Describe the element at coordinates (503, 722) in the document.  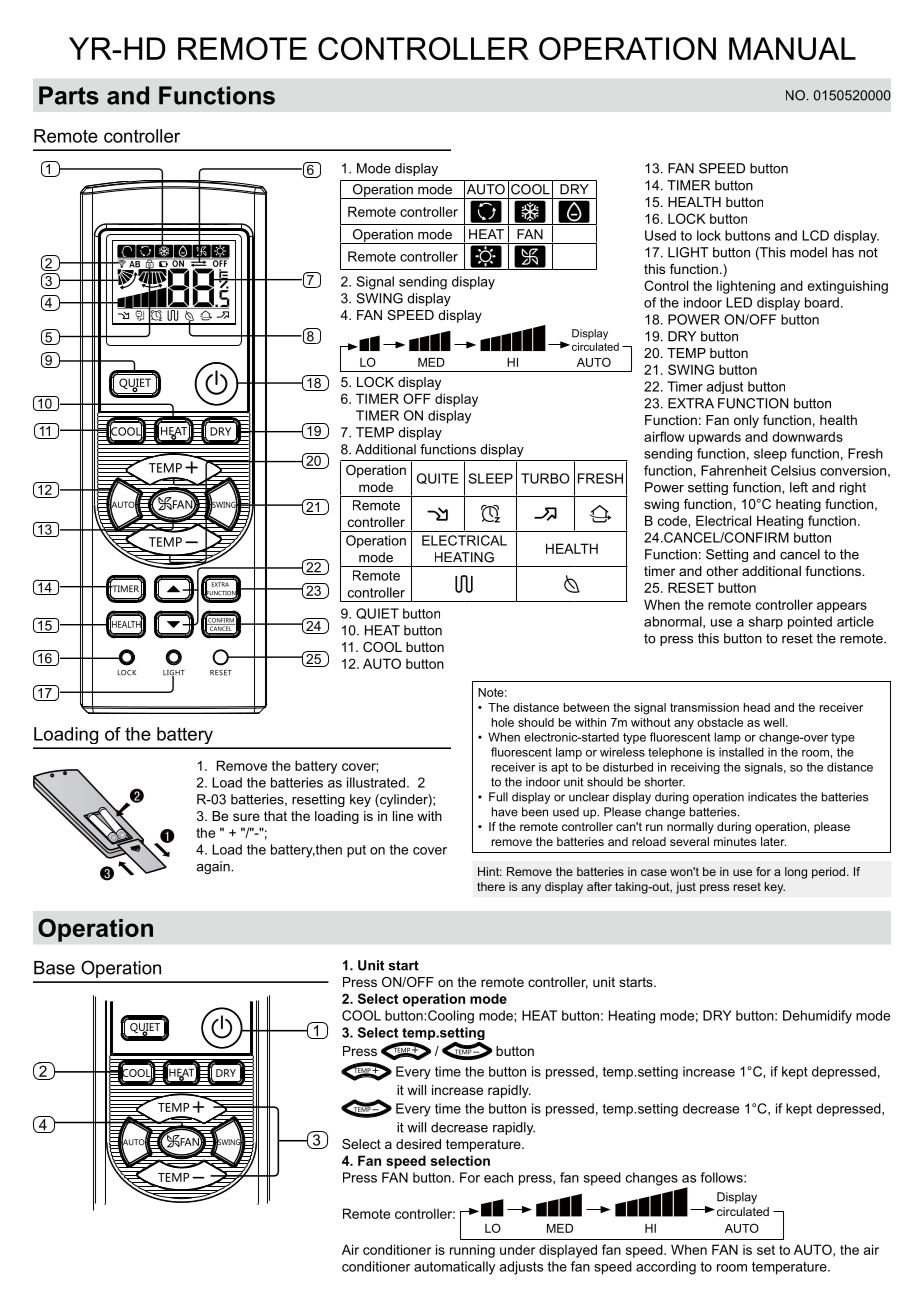
I see `hole` at that location.
